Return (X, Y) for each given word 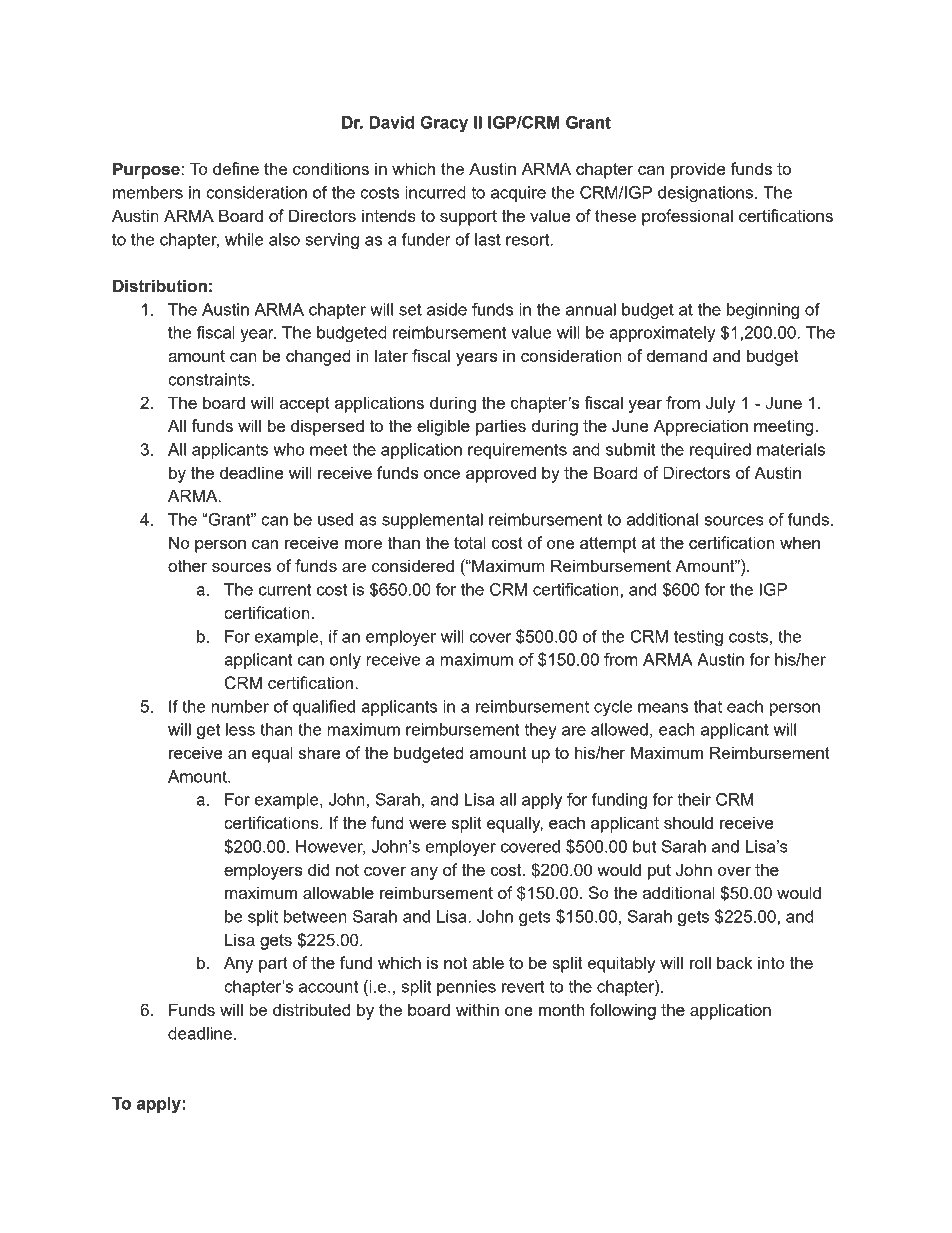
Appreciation (700, 427)
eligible (443, 427)
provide (698, 170)
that (708, 706)
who (289, 449)
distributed (311, 1009)
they (540, 731)
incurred (435, 192)
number (240, 706)
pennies (466, 988)
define (236, 168)
